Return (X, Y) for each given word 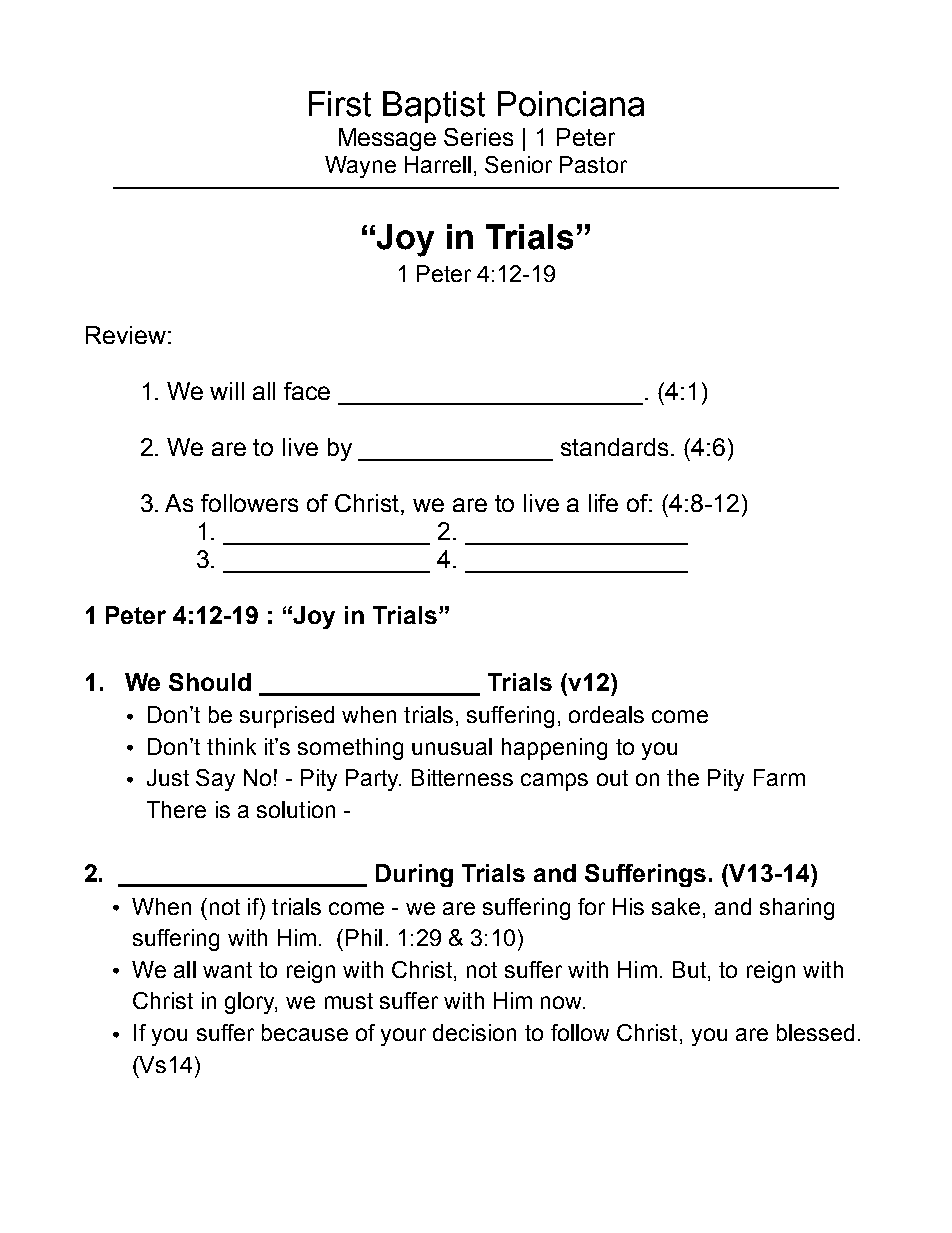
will (227, 391)
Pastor (593, 164)
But (689, 969)
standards (614, 447)
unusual (452, 746)
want (227, 970)
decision (474, 1032)
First (340, 104)
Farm (779, 777)
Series (478, 137)
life (603, 503)
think (231, 746)
